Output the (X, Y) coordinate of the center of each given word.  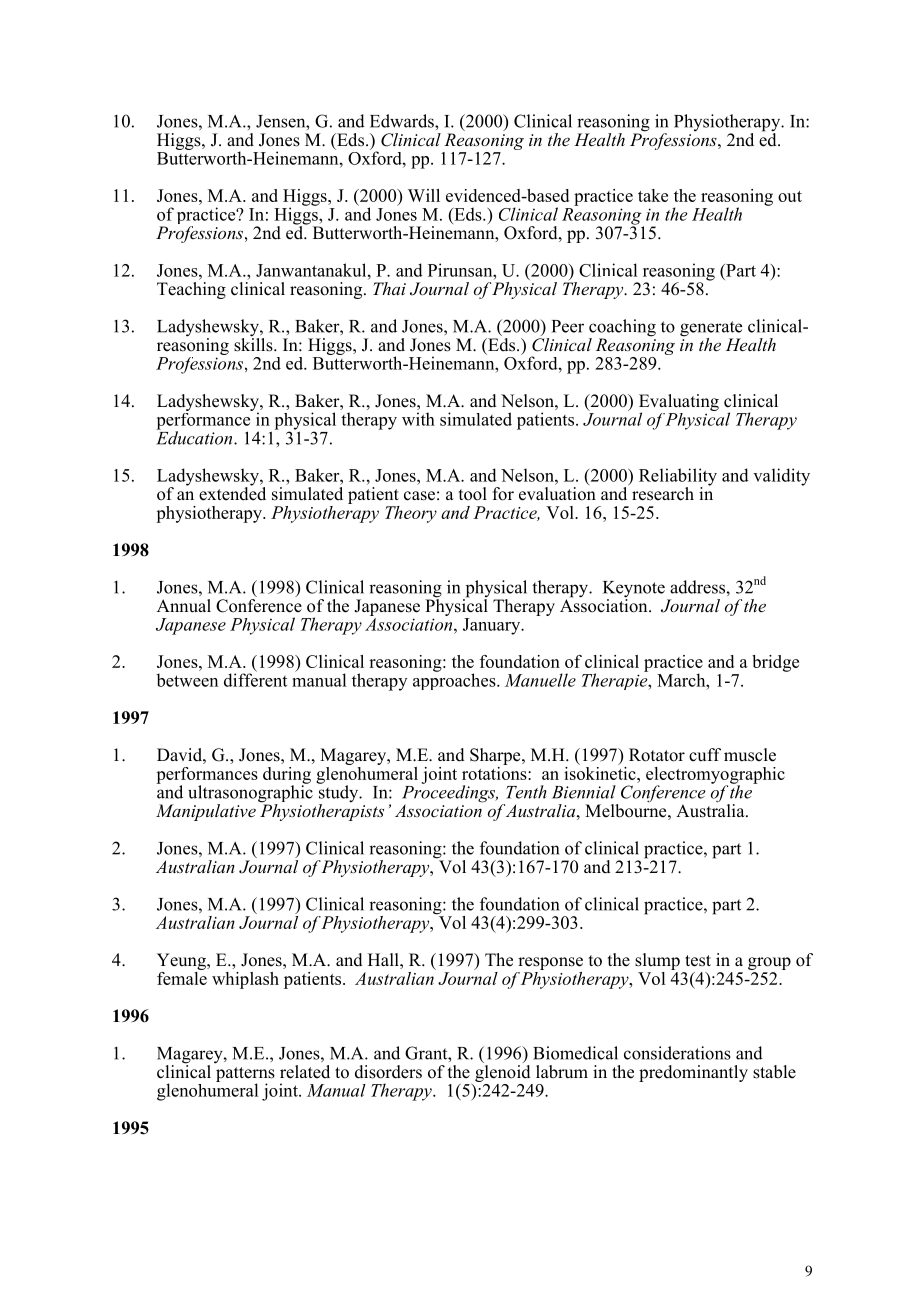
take (653, 195)
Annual (184, 606)
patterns (245, 1075)
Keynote (634, 590)
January (493, 626)
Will (424, 195)
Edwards (403, 121)
